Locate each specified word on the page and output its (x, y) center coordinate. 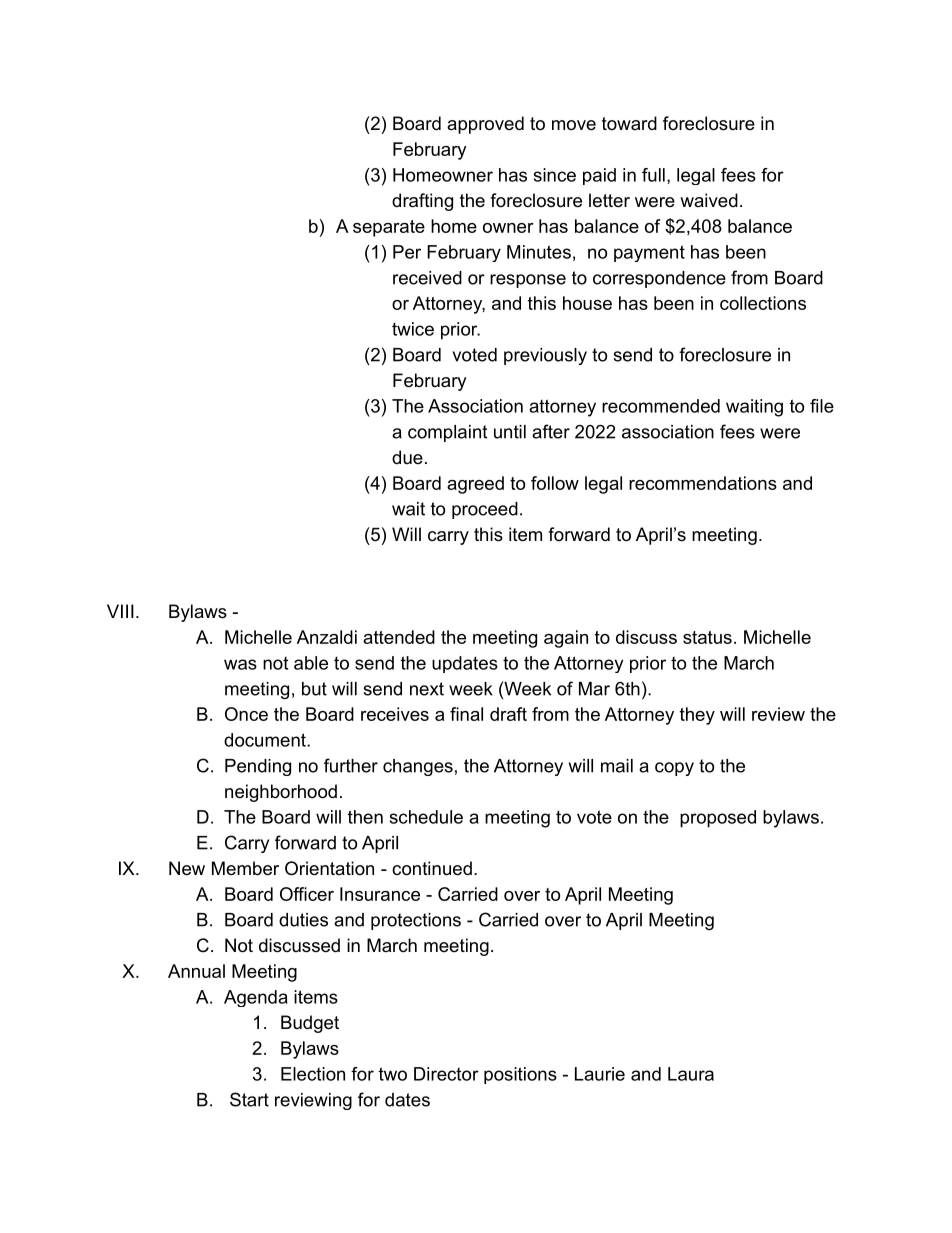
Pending (258, 767)
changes (418, 767)
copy (674, 769)
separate (389, 228)
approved (485, 125)
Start (249, 1099)
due (407, 457)
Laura (691, 1074)
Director (446, 1074)
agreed (475, 485)
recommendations (703, 483)
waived (709, 200)
